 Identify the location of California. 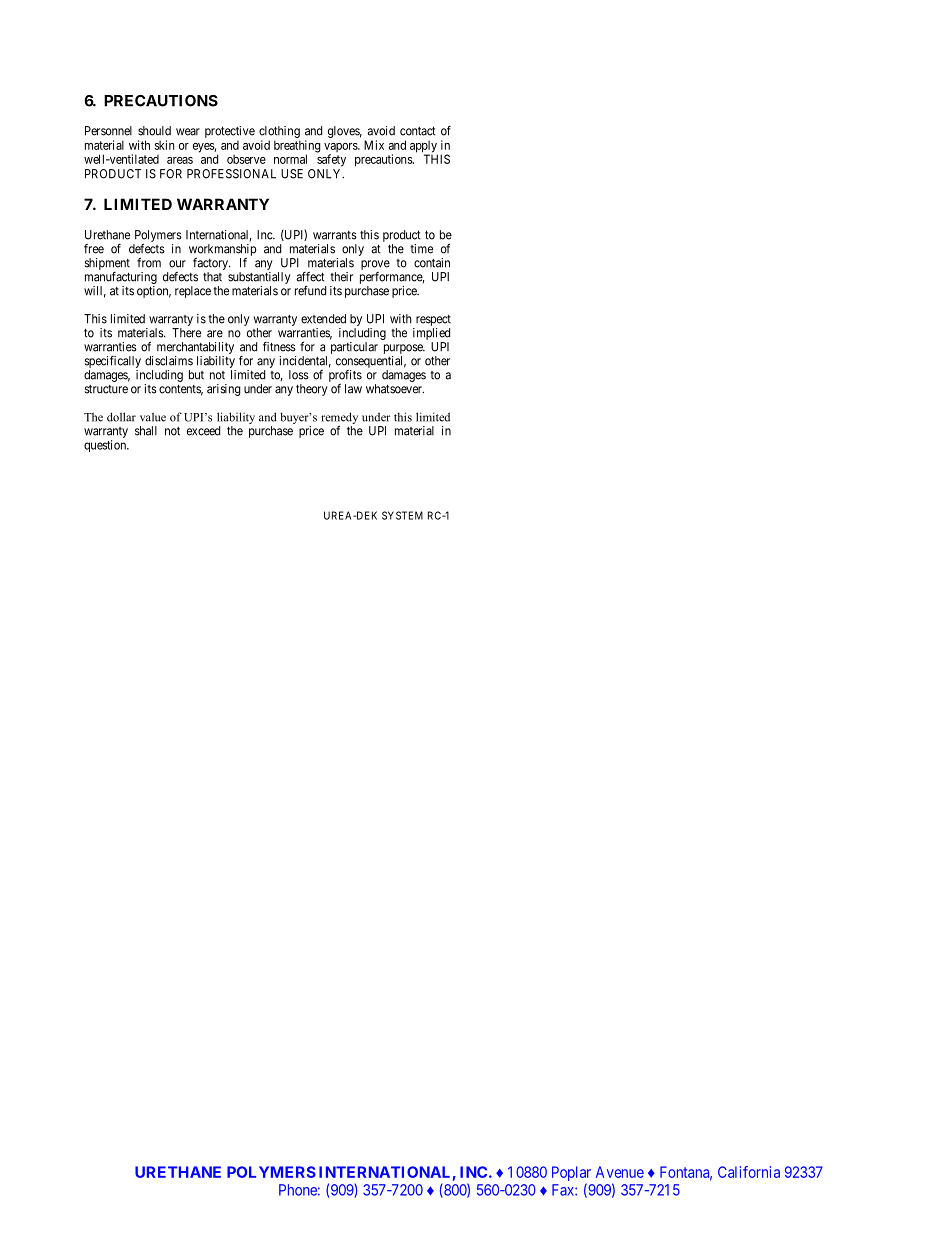
(749, 1172).
